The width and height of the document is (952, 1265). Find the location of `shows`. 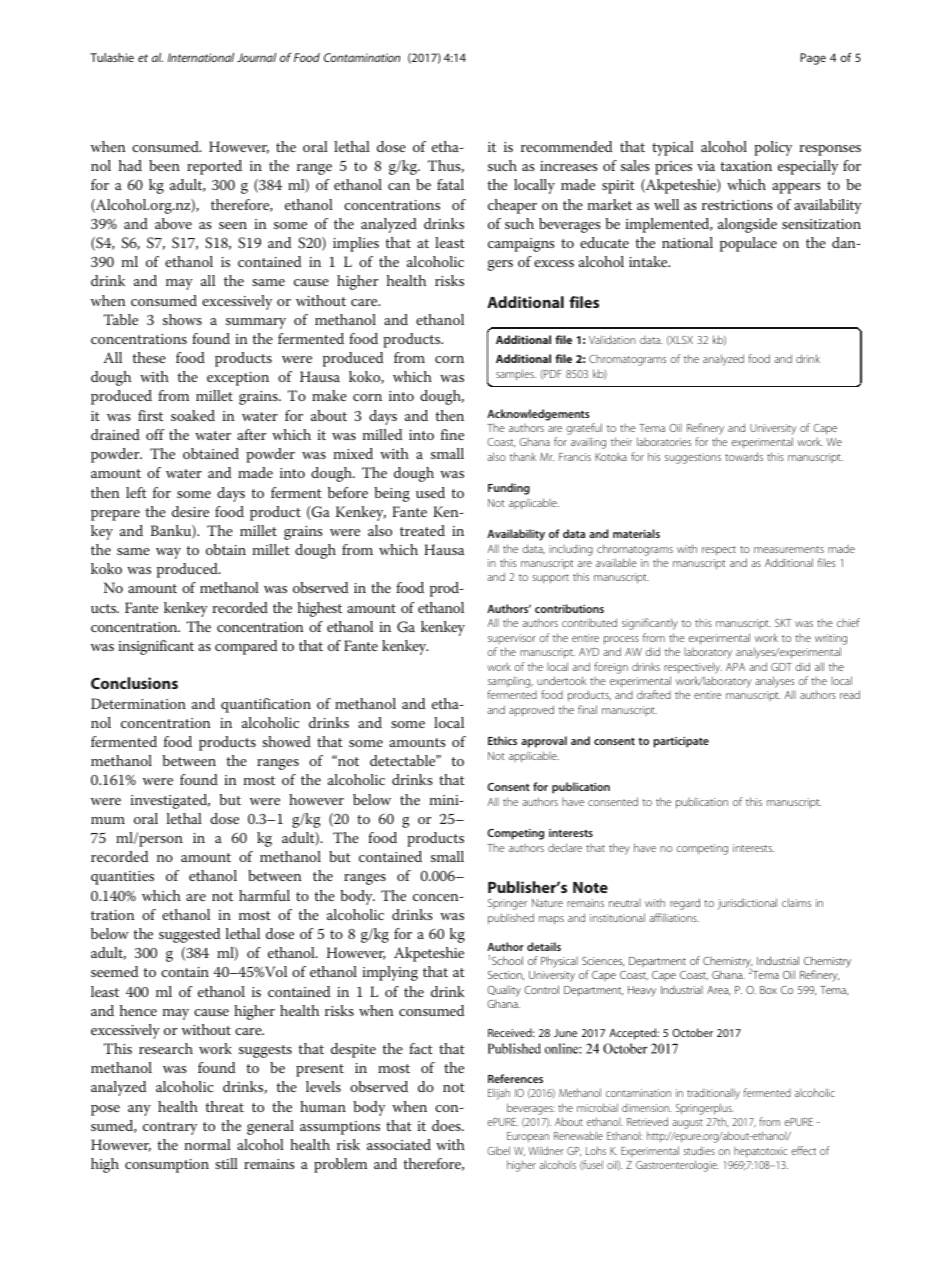

shows is located at coordinates (182, 319).
